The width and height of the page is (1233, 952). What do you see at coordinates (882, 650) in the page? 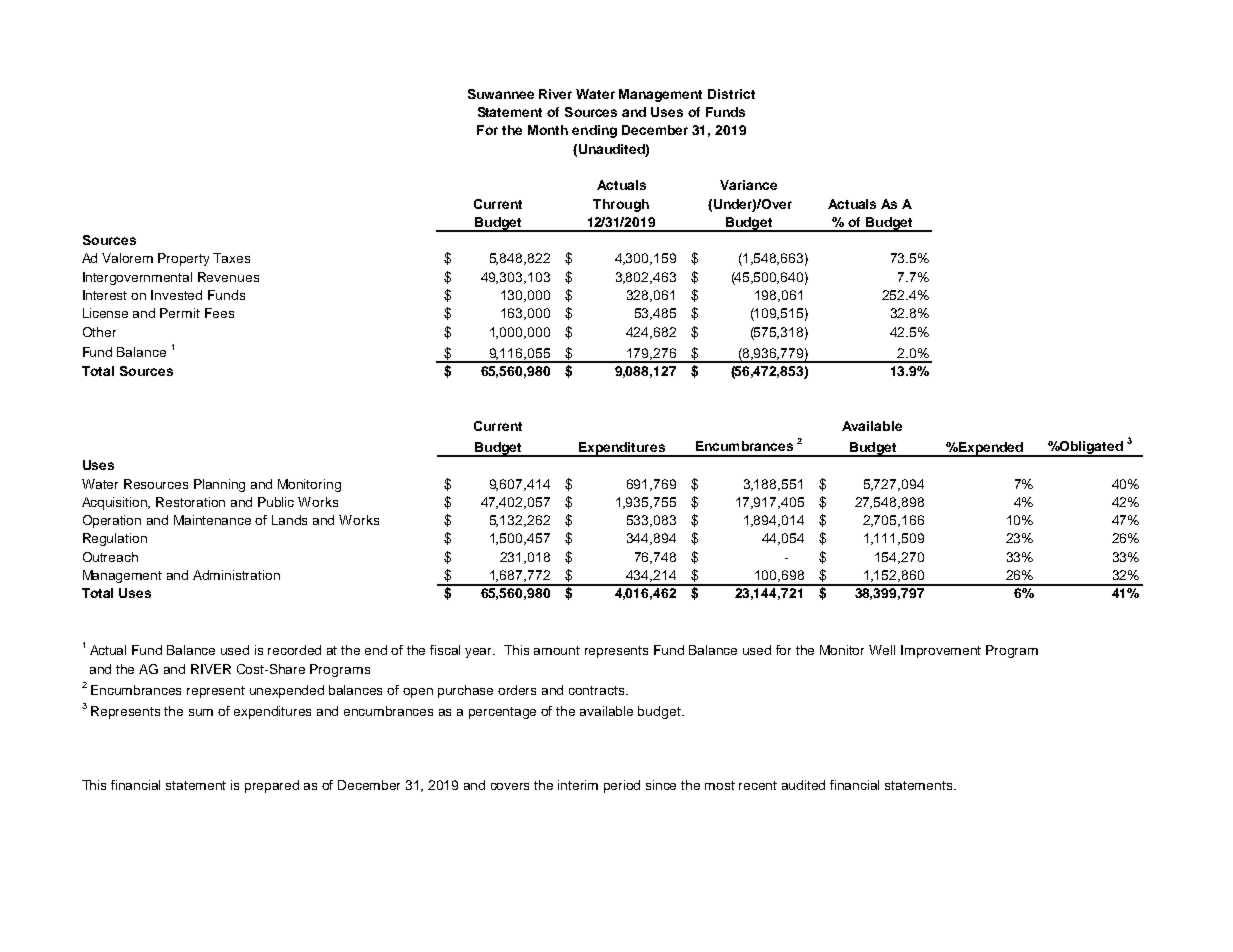
I see `Well` at bounding box center [882, 650].
